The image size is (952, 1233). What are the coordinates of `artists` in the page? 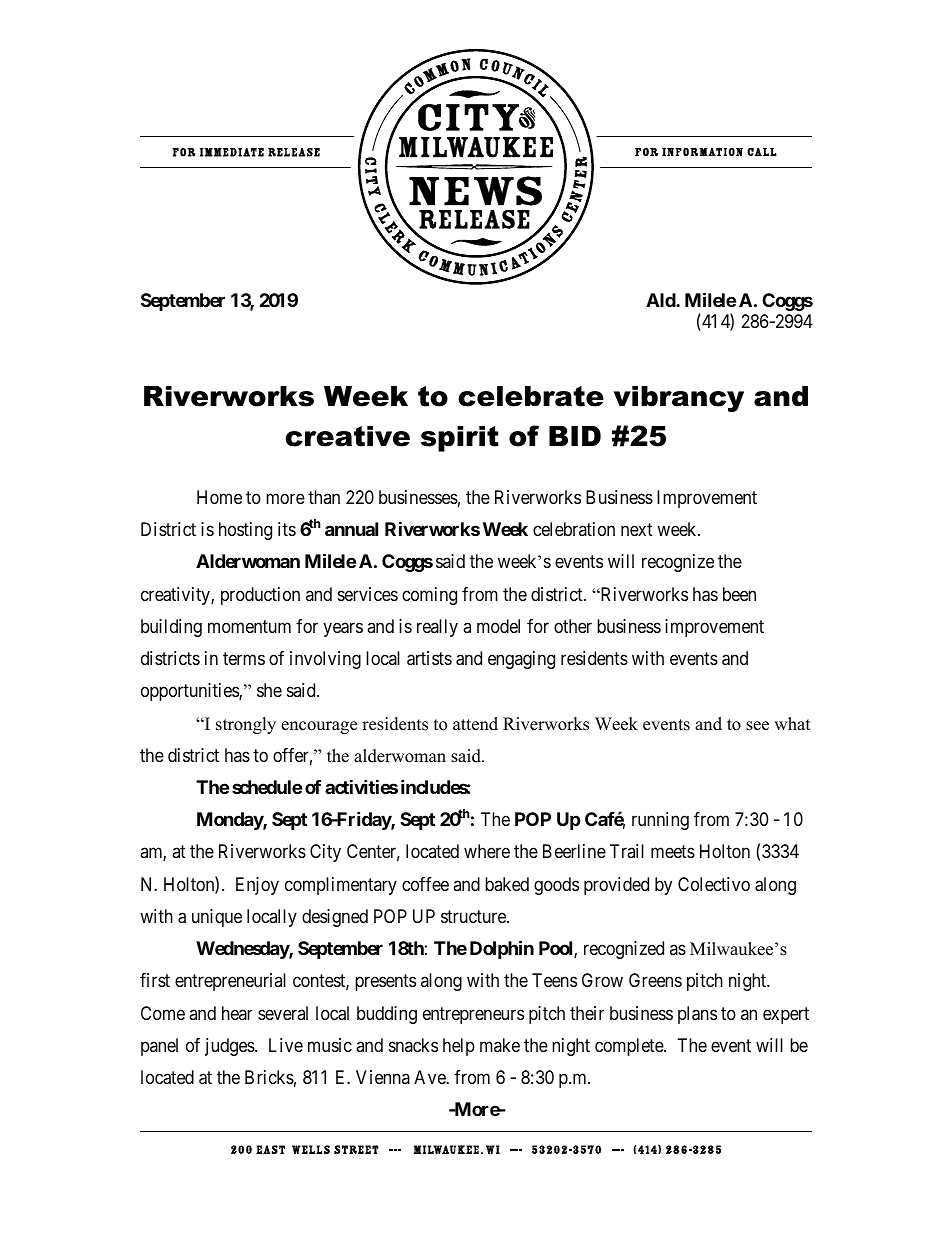 It's located at (429, 658).
